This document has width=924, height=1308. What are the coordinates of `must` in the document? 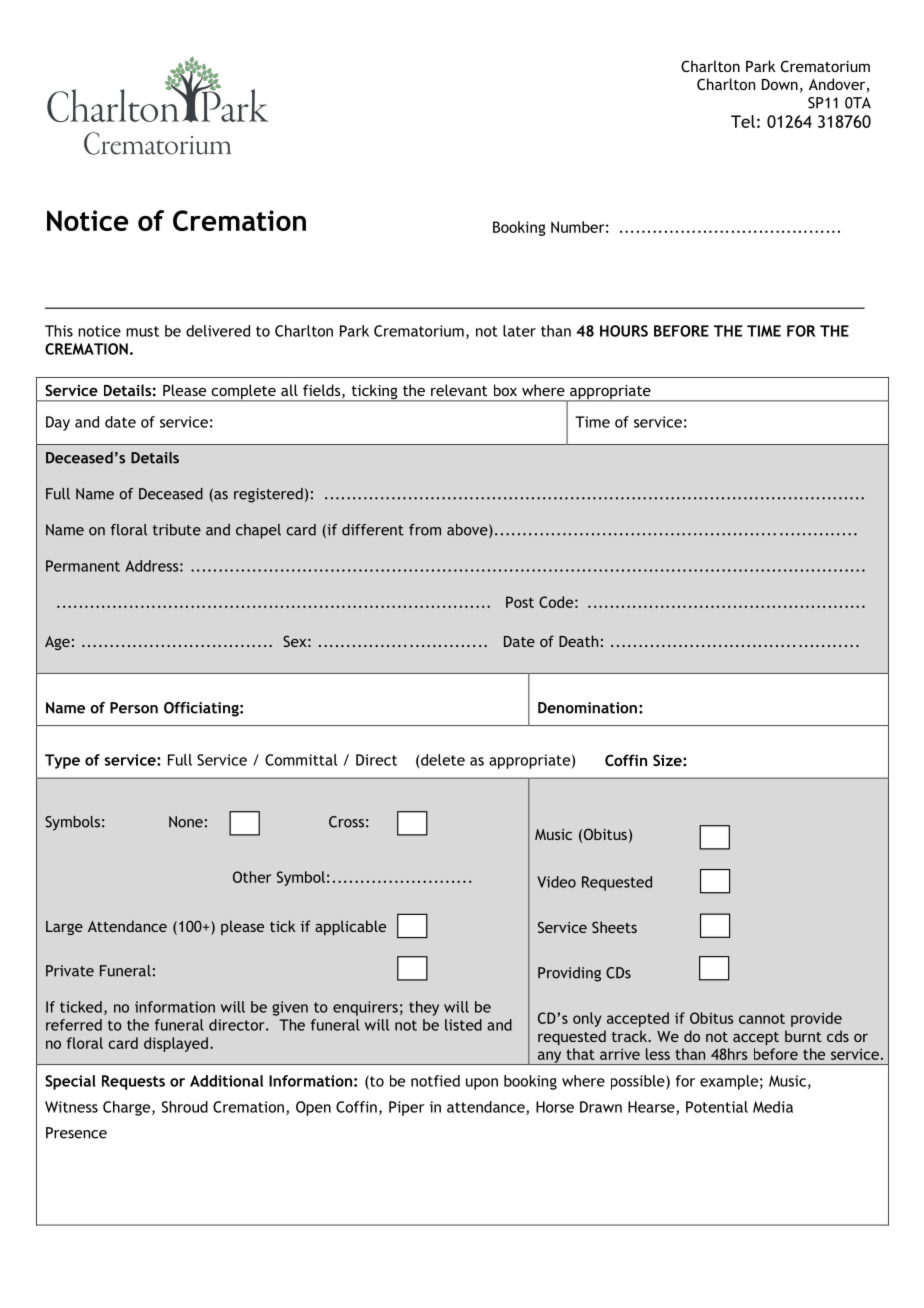 It's located at (142, 331).
